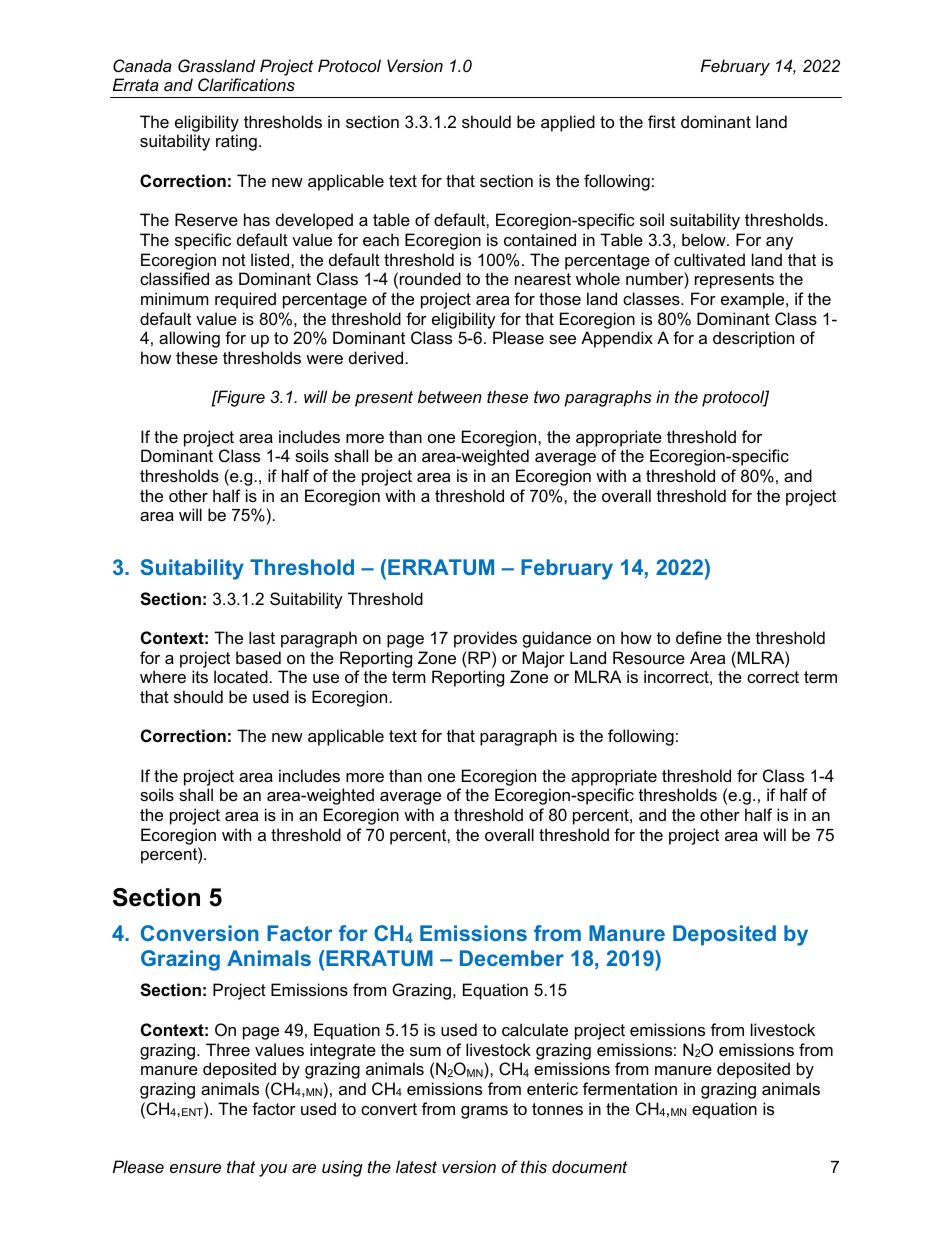 This screenshot has width=952, height=1233. I want to click on ensure, so click(195, 1168).
